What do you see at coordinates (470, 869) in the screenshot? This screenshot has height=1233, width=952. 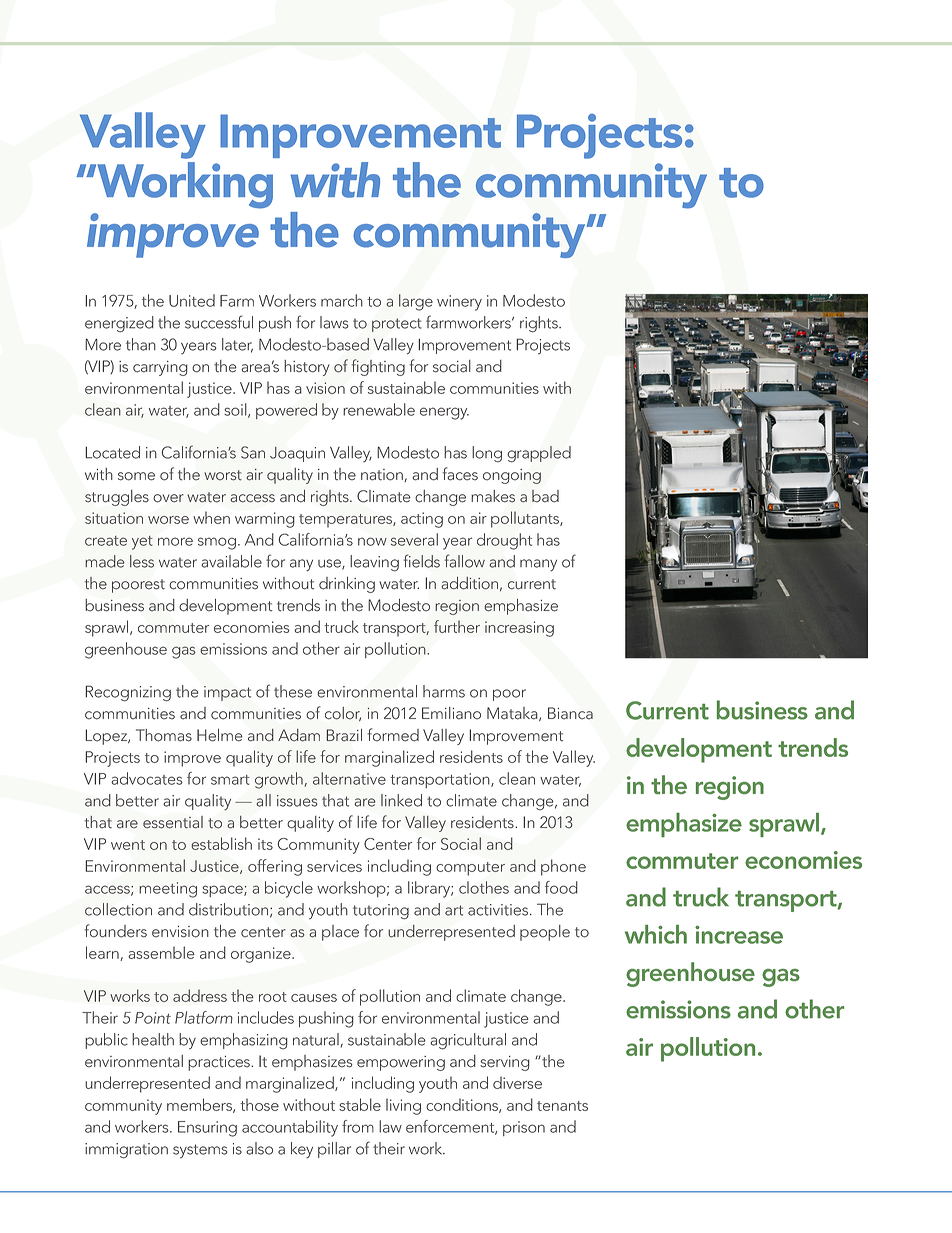 I see `computer` at bounding box center [470, 869].
